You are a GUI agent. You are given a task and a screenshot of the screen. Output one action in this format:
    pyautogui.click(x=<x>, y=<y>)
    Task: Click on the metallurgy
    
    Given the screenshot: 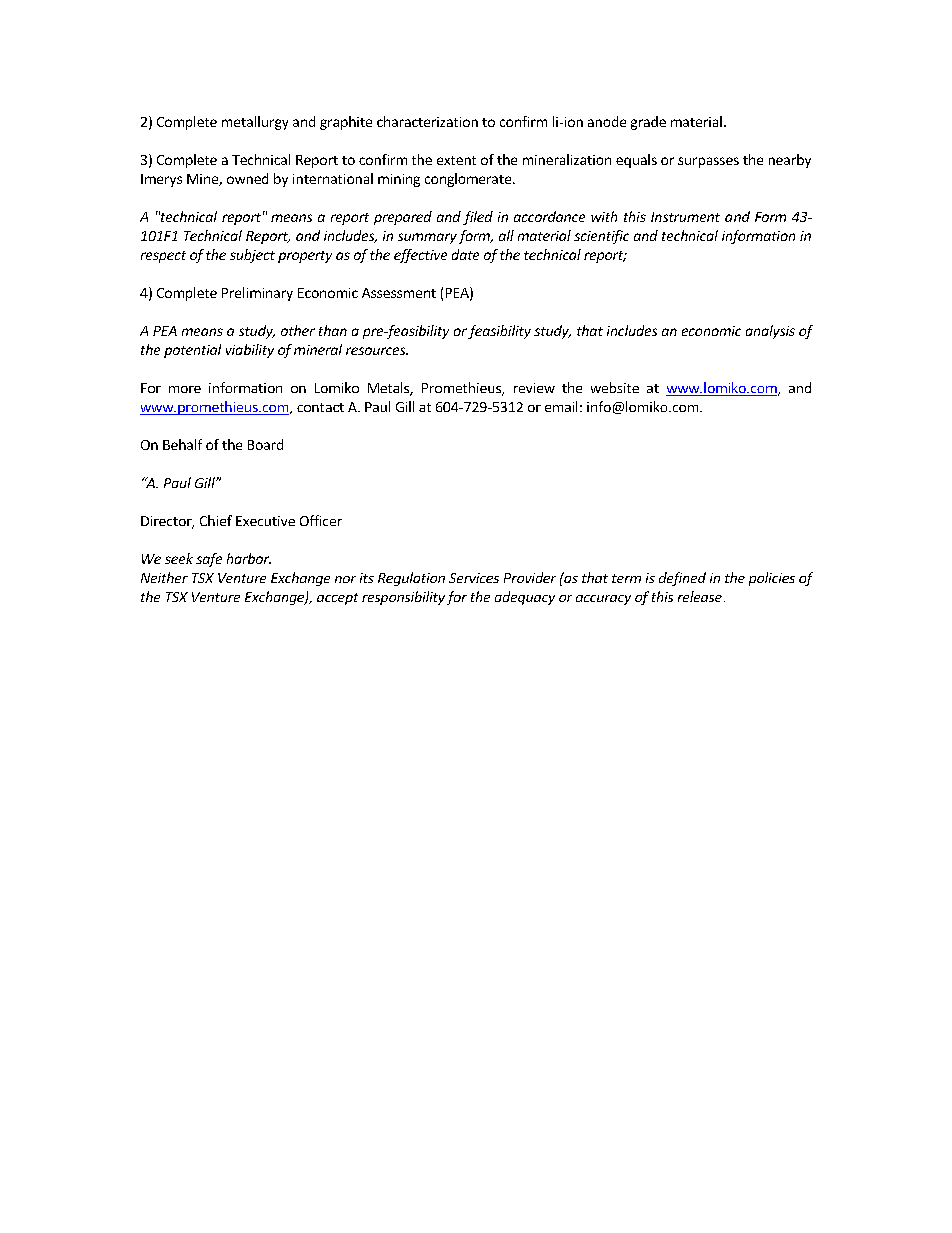 What is the action you would take?
    pyautogui.click(x=255, y=123)
